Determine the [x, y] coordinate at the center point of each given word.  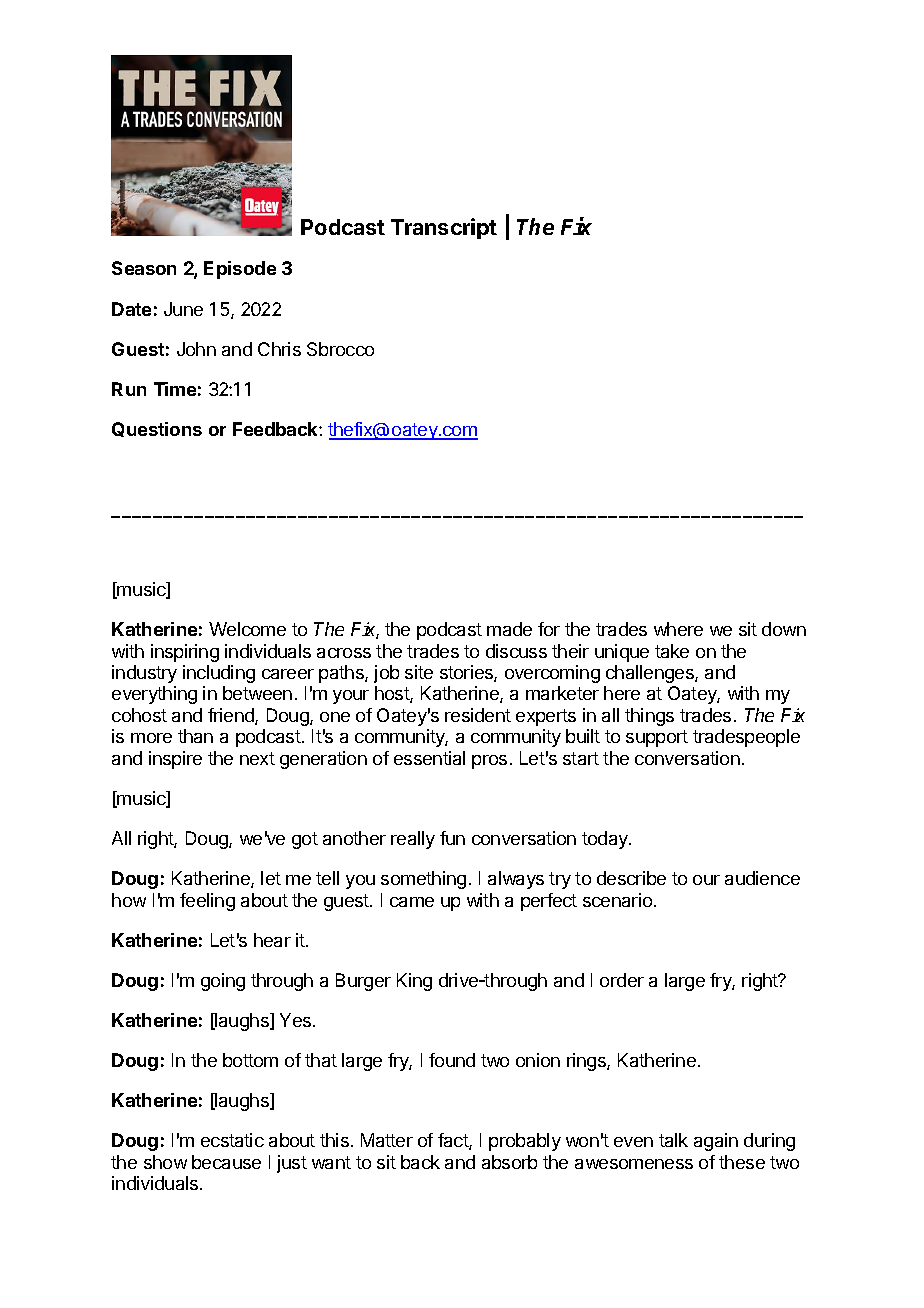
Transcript [444, 228]
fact [454, 1141]
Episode [240, 270]
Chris [279, 349]
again [716, 1142]
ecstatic [232, 1140]
